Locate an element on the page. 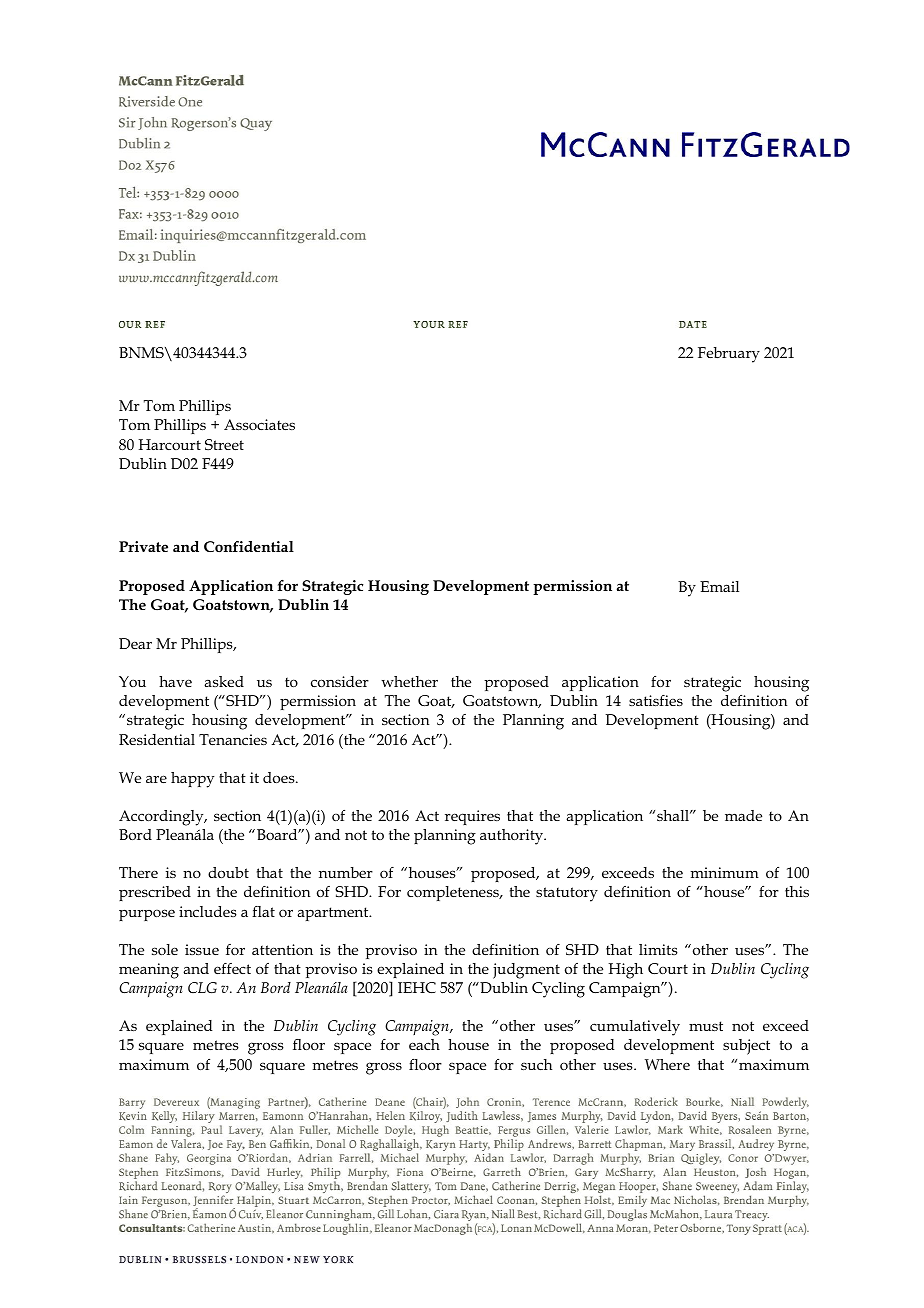 Image resolution: width=924 pixels, height=1308 pixels. February is located at coordinates (729, 355).
